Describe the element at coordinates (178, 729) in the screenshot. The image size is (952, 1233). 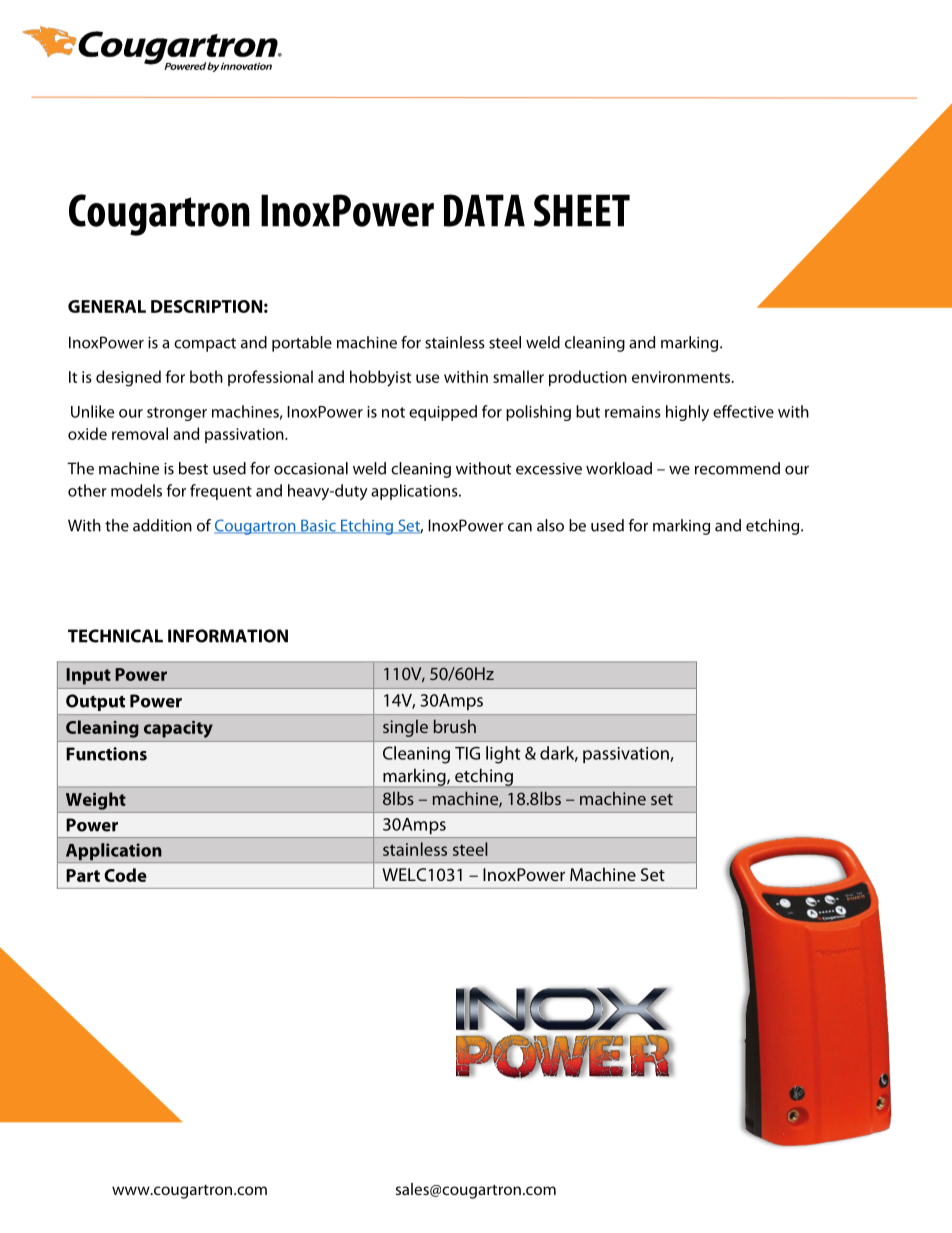
I see `capacity` at that location.
